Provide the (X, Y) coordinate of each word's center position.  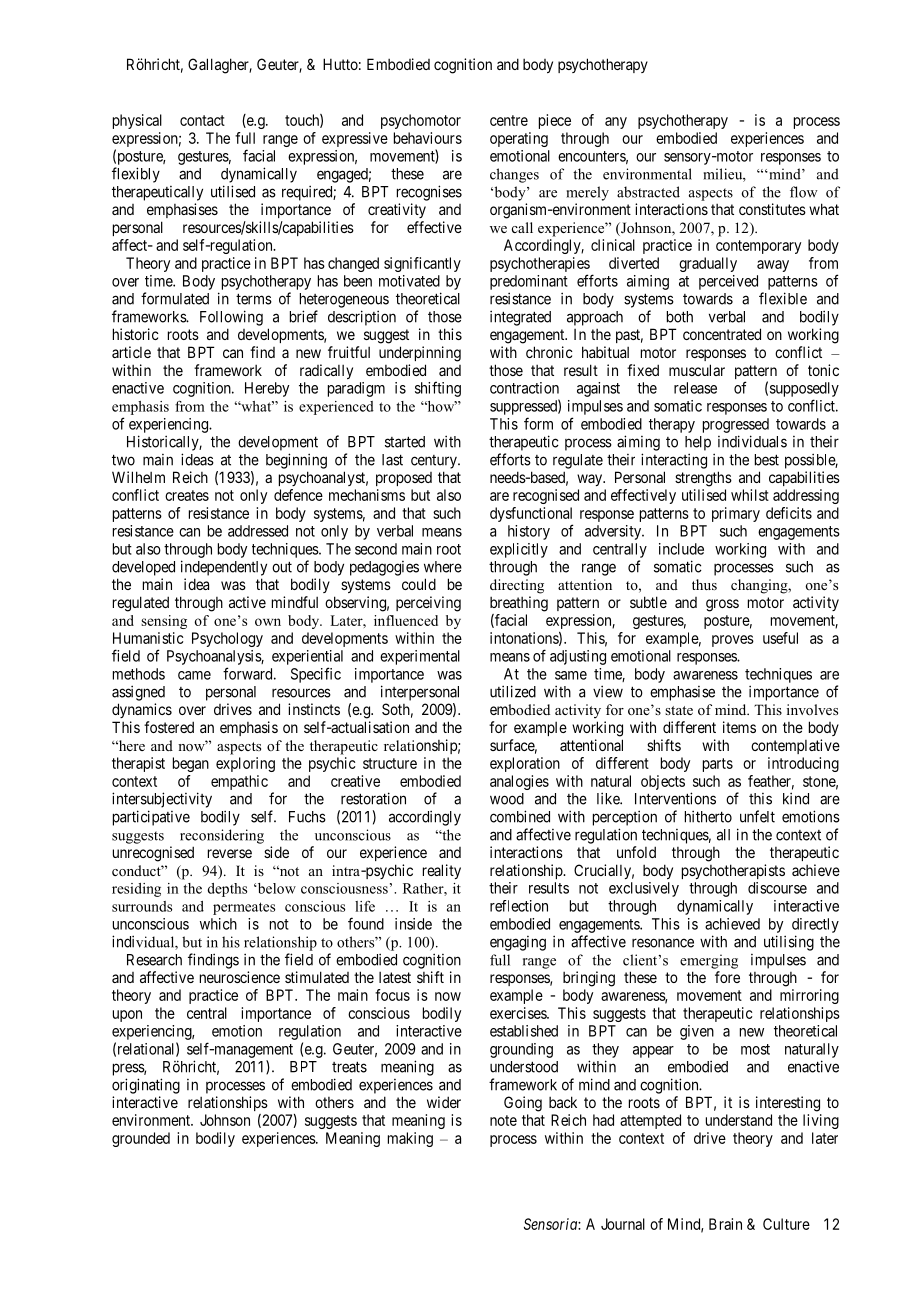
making (410, 1139)
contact (202, 120)
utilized (513, 691)
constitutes (772, 209)
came (194, 675)
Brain (725, 1224)
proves (733, 641)
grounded (141, 1139)
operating (519, 139)
